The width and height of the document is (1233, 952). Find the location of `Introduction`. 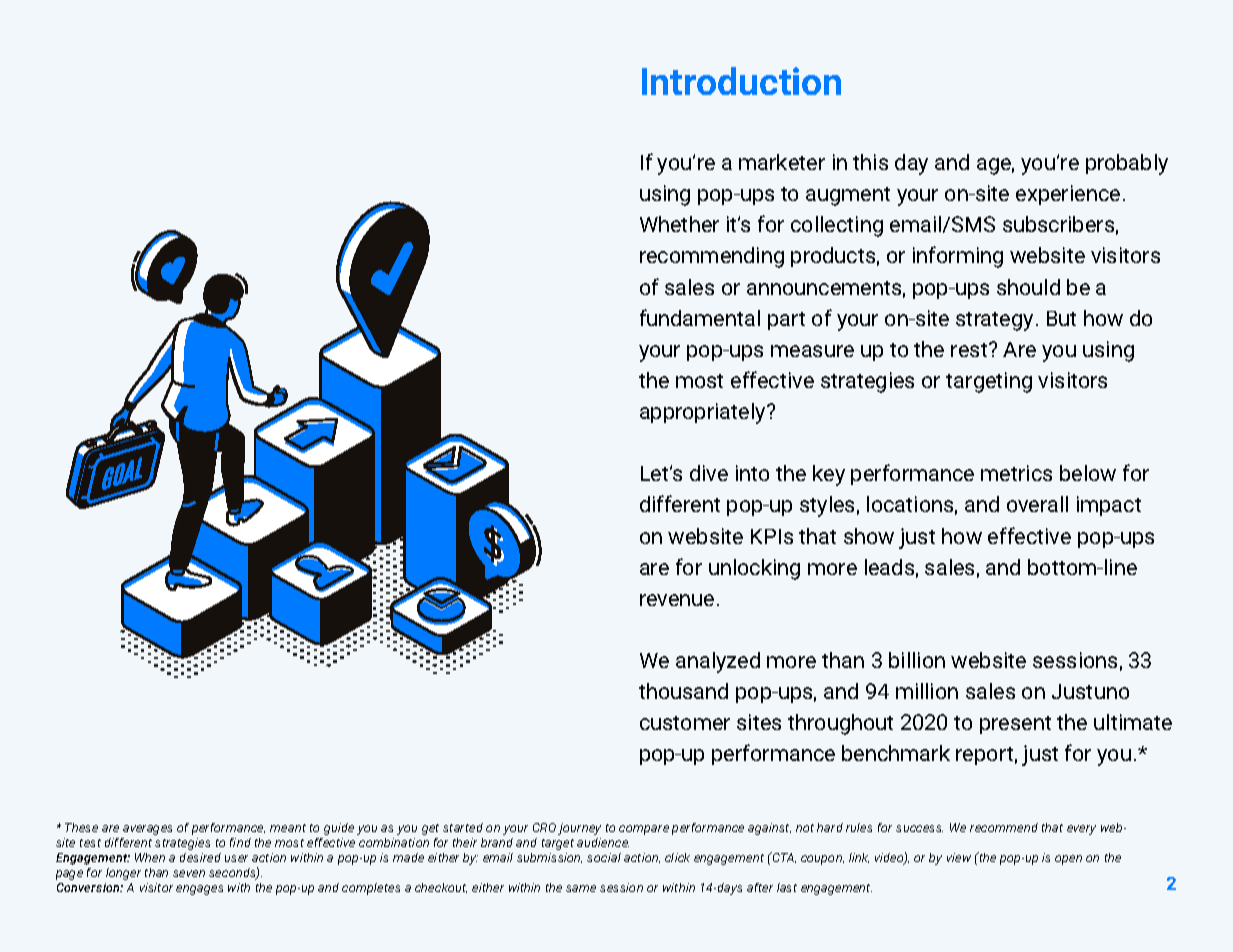

Introduction is located at coordinates (741, 81).
